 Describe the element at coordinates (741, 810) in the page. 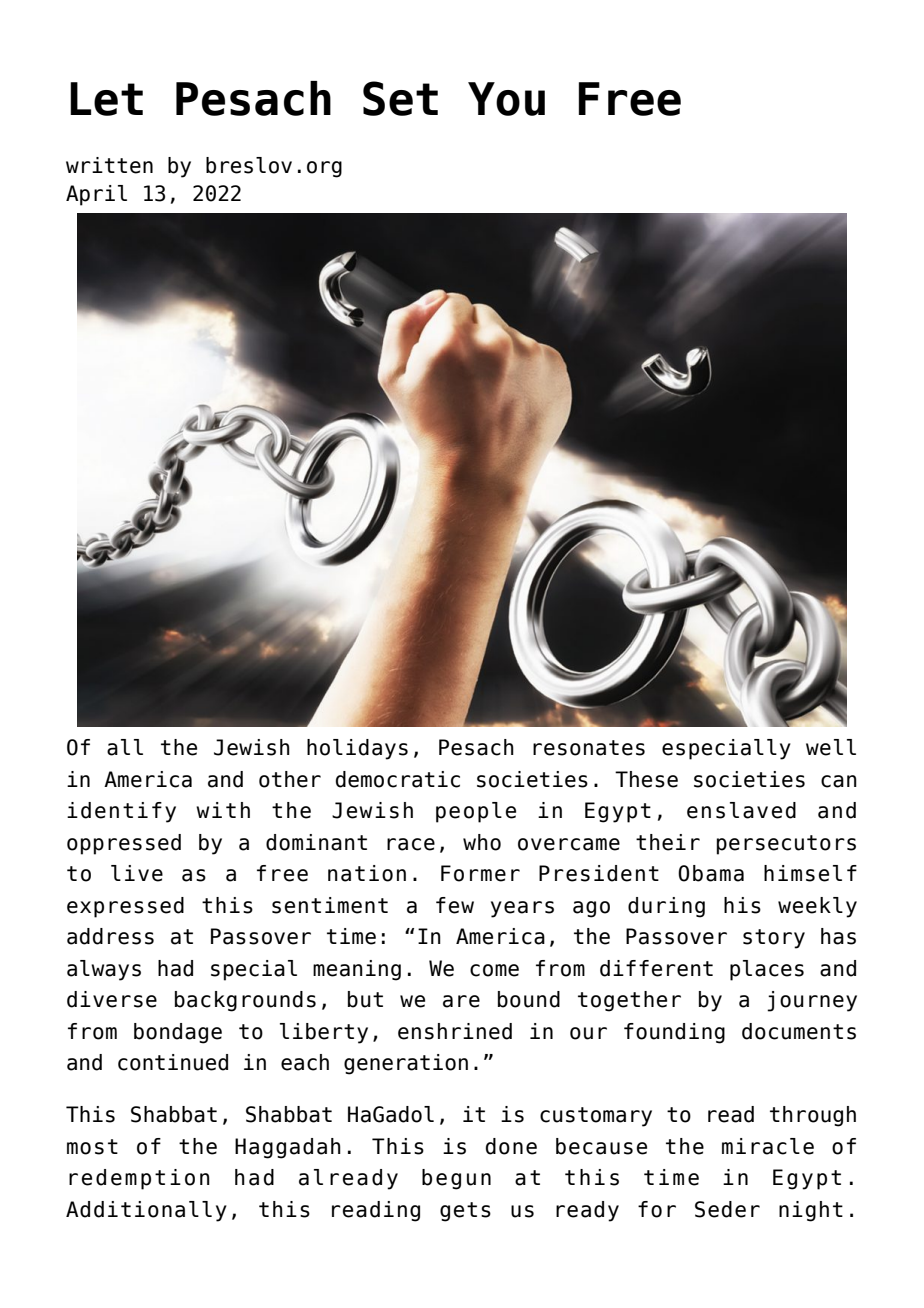

I see `enslaved` at that location.
